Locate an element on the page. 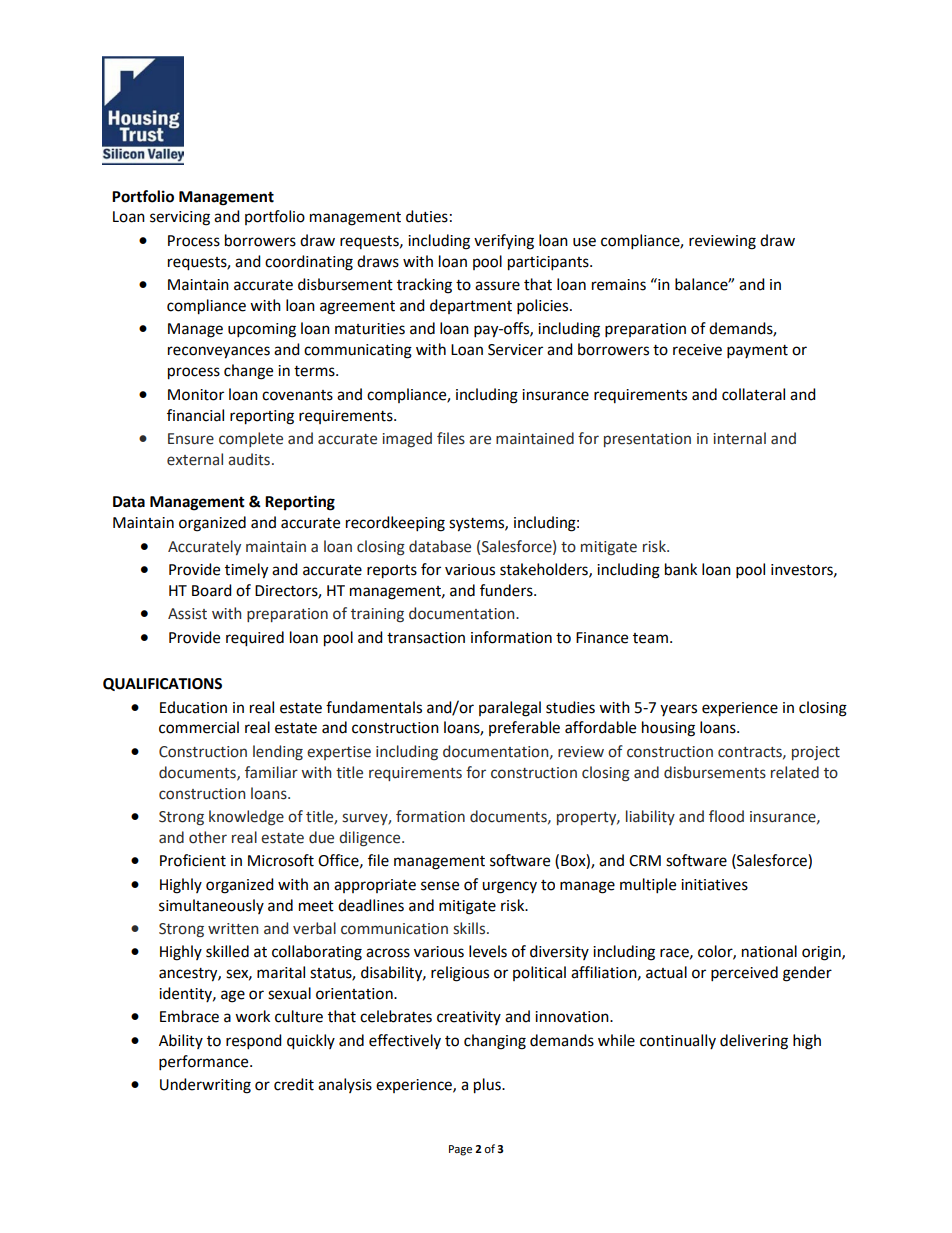 The image size is (952, 1233). Page is located at coordinates (460, 1150).
